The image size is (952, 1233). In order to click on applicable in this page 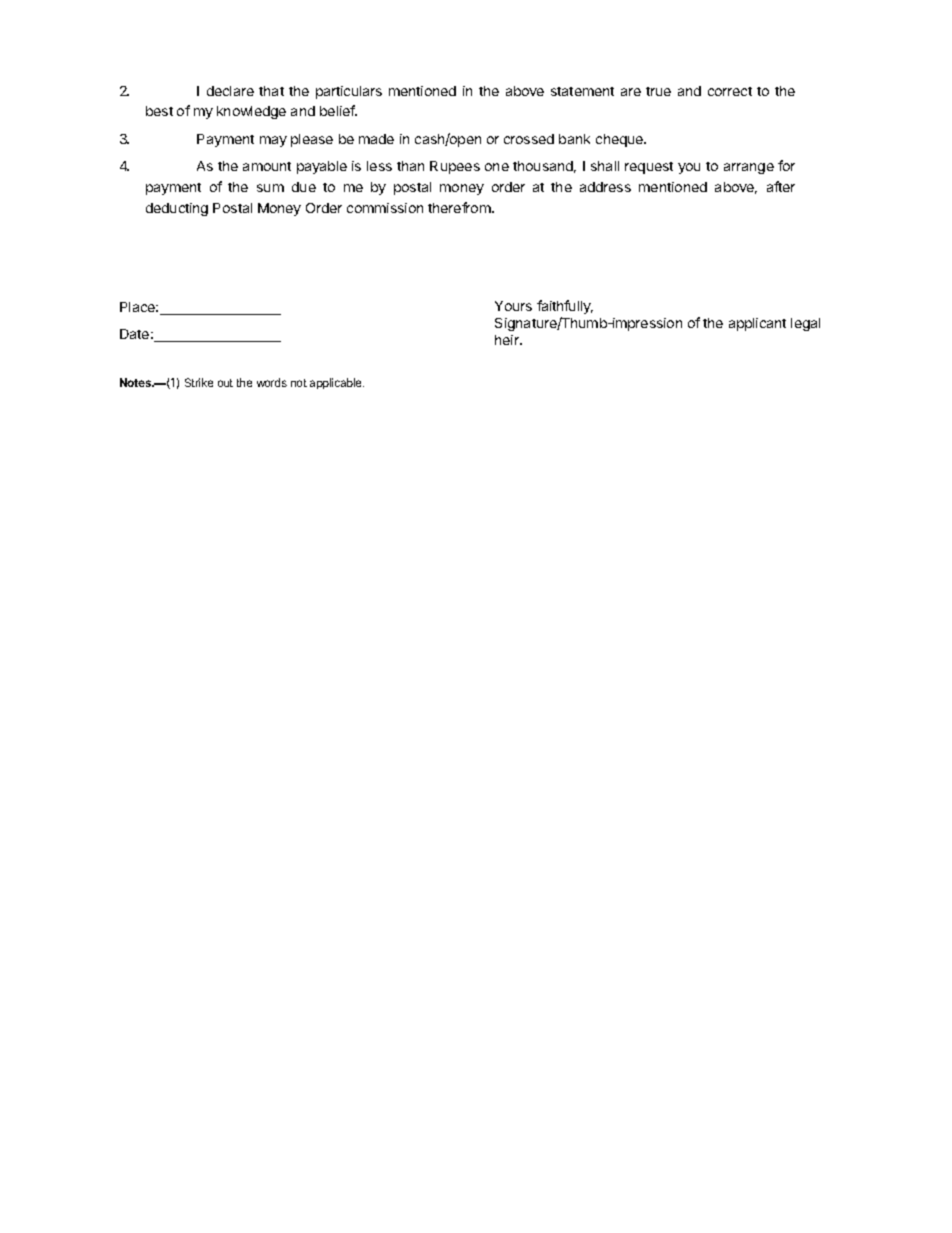, I will do `click(337, 383)`.
